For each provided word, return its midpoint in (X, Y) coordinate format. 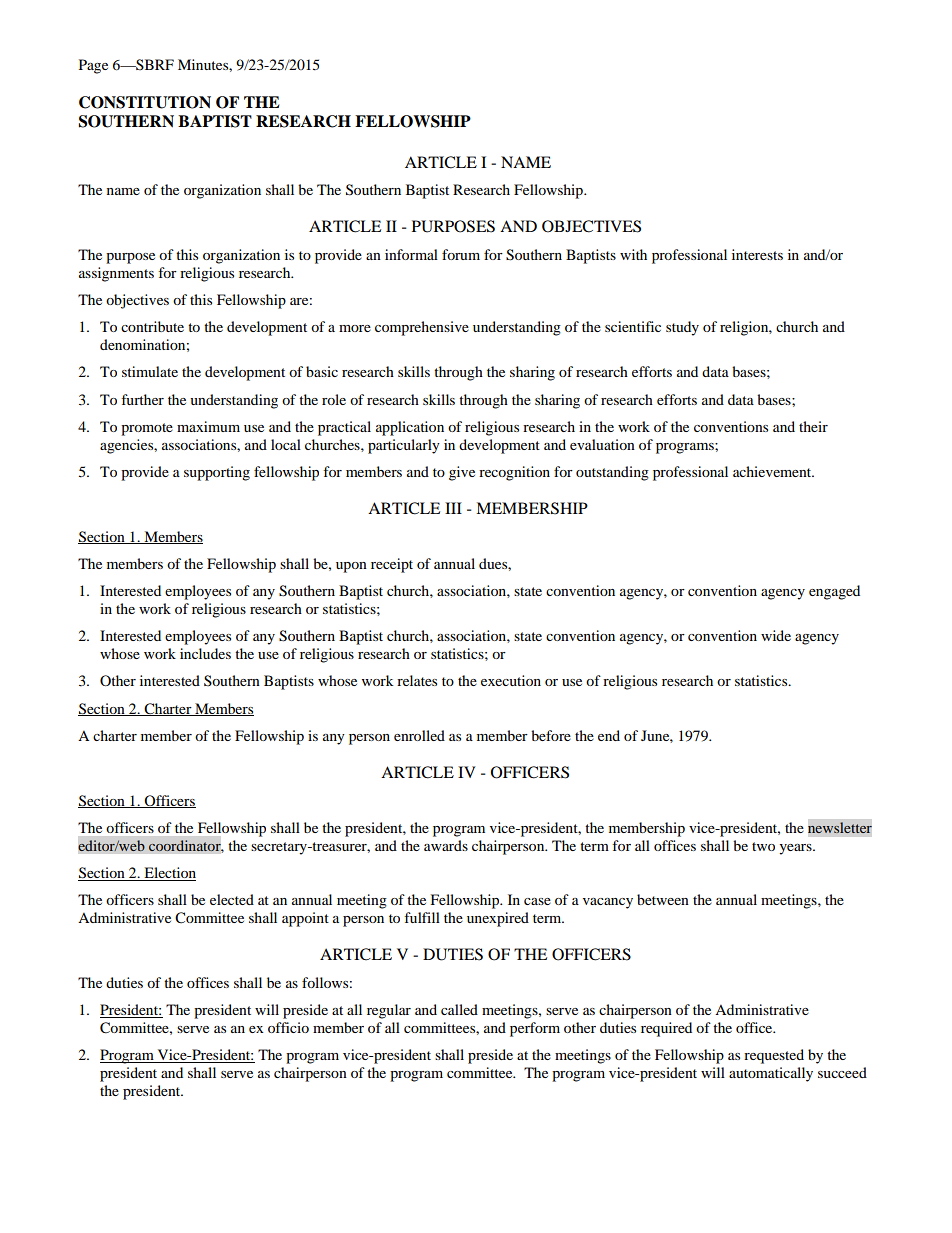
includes (205, 653)
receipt (392, 565)
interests (757, 254)
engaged (834, 592)
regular (389, 1011)
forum (461, 254)
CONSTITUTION (145, 102)
